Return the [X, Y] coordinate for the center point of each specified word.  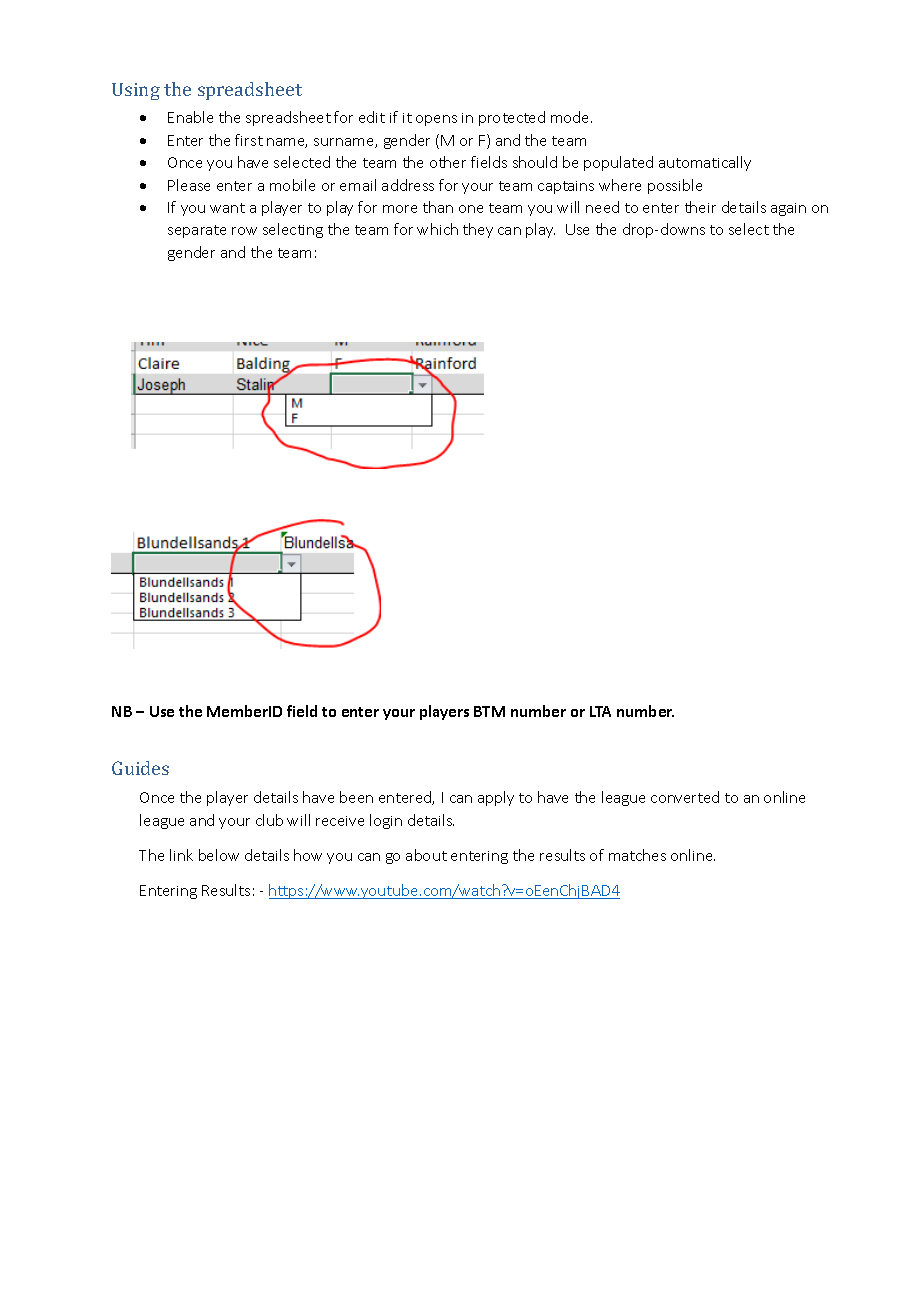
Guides [140, 768]
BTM [489, 711]
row [244, 231]
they [478, 230]
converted [685, 797]
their [700, 207]
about [426, 855]
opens [436, 120]
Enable [190, 117]
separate [197, 231]
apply [496, 798]
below [219, 855]
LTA [600, 711]
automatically [705, 163]
